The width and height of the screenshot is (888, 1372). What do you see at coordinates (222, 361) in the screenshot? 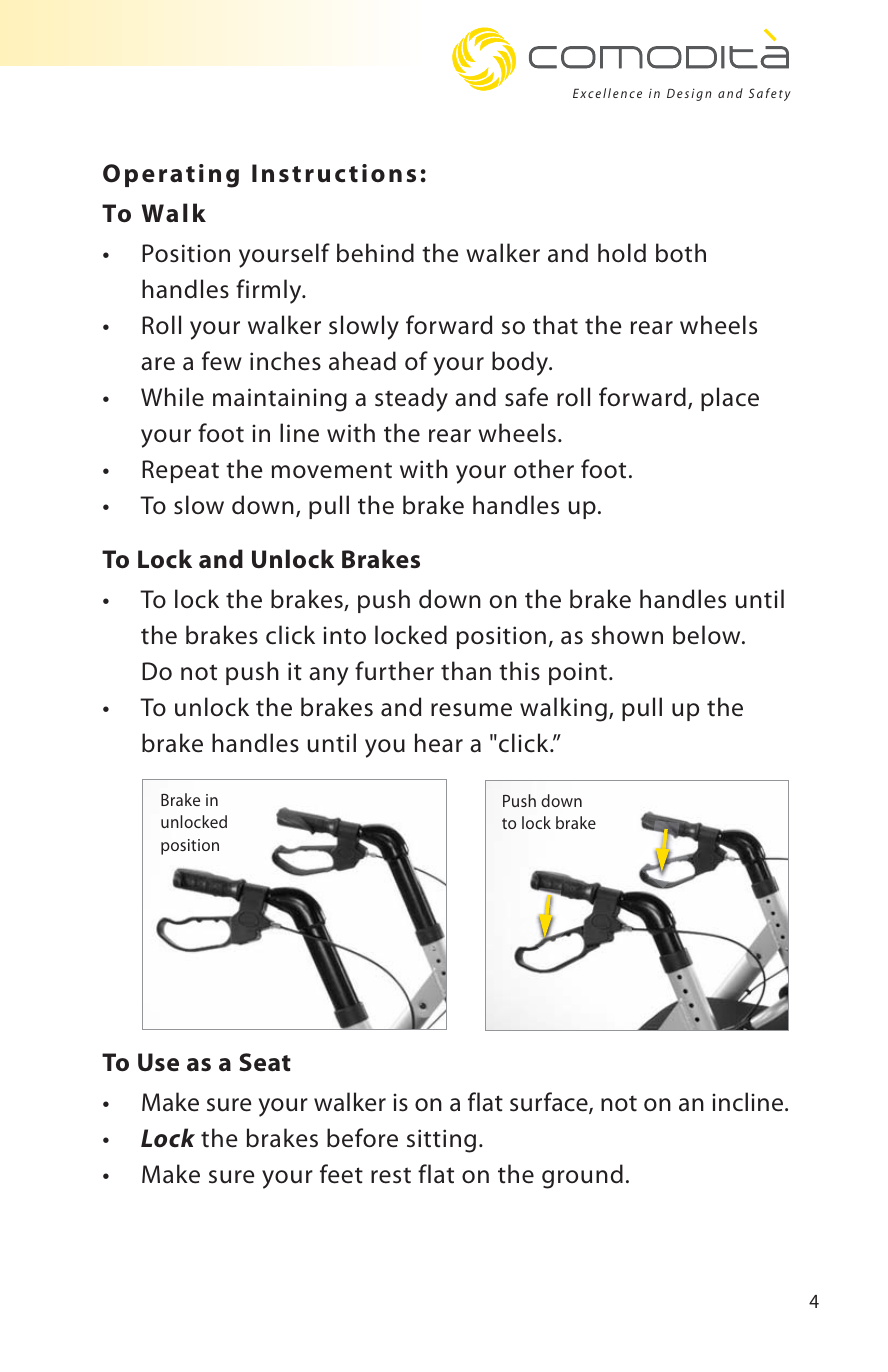
I see `few` at bounding box center [222, 361].
